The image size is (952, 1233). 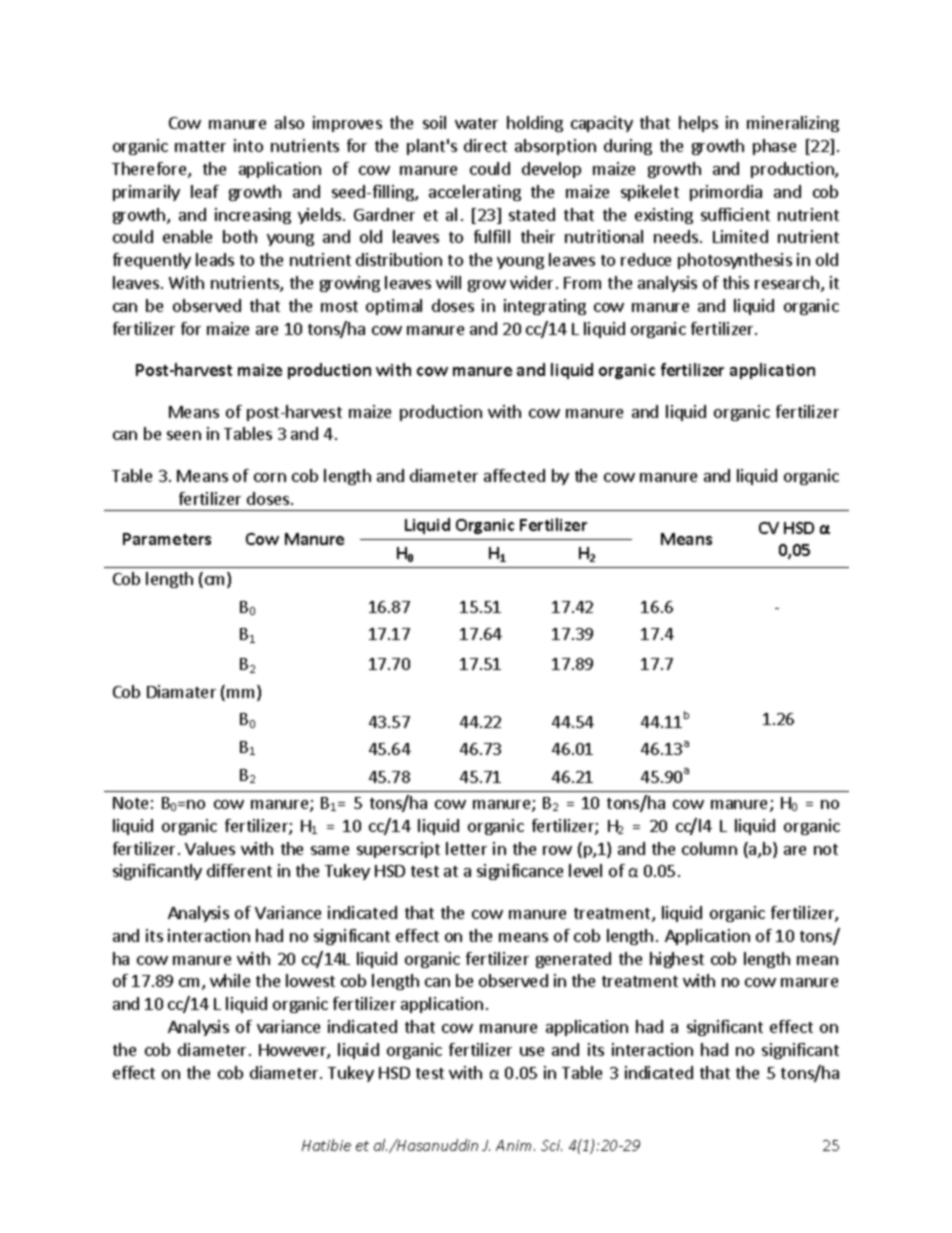 What do you see at coordinates (736, 282) in the screenshot?
I see `this` at bounding box center [736, 282].
